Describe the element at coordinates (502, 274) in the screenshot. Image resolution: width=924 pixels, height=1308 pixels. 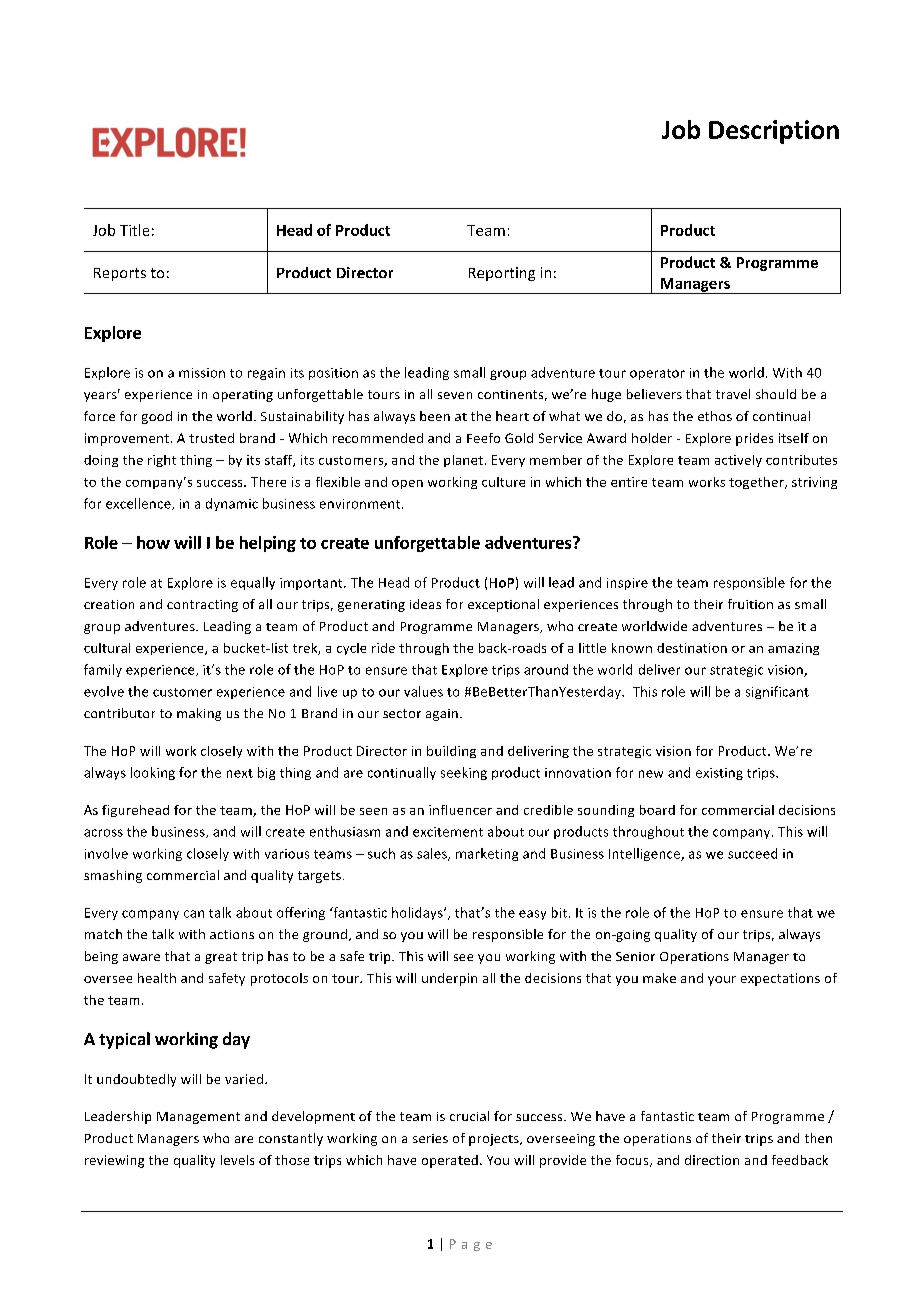
I see `Reporting` at that location.
